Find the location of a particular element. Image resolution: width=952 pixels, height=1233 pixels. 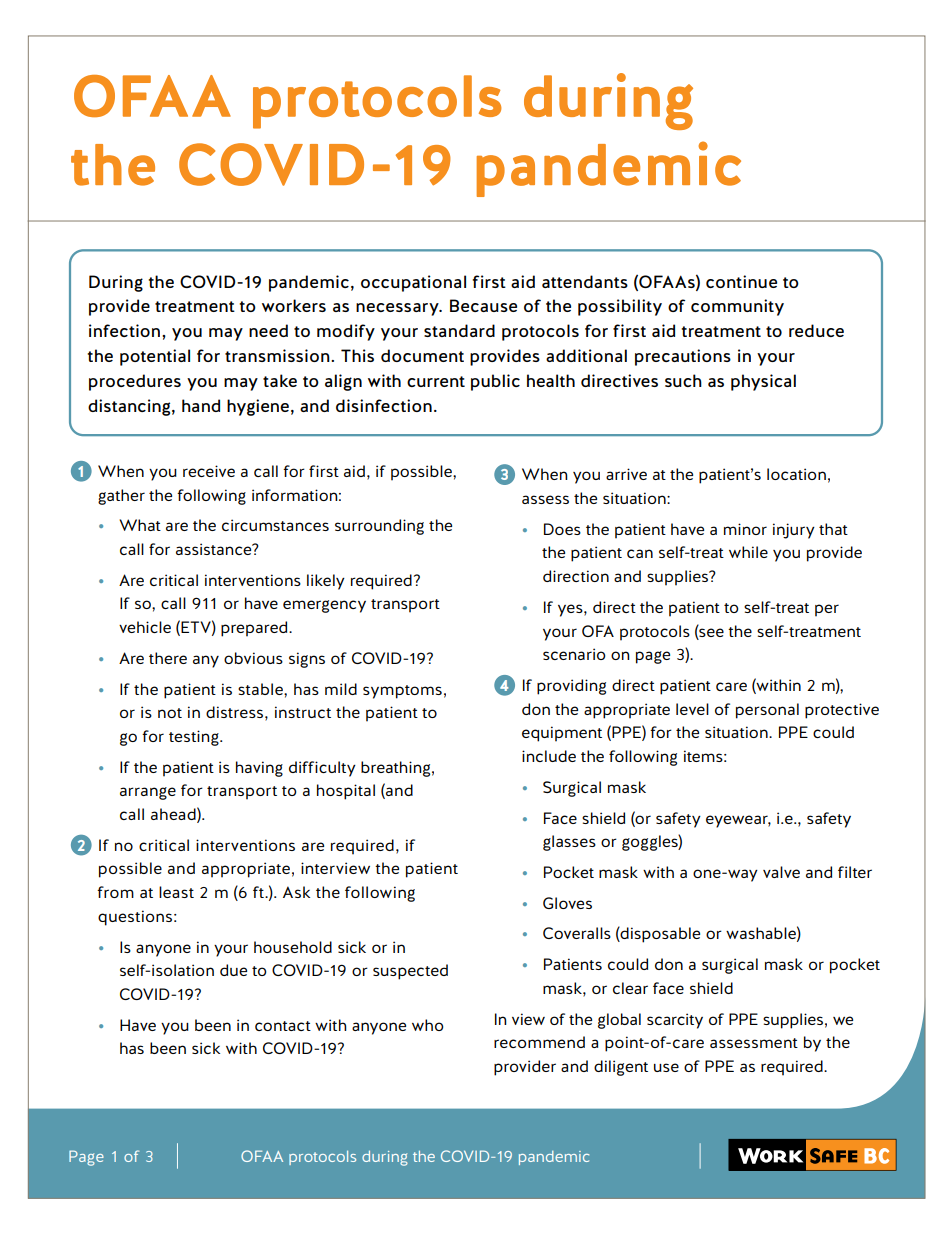

personal is located at coordinates (767, 711).
